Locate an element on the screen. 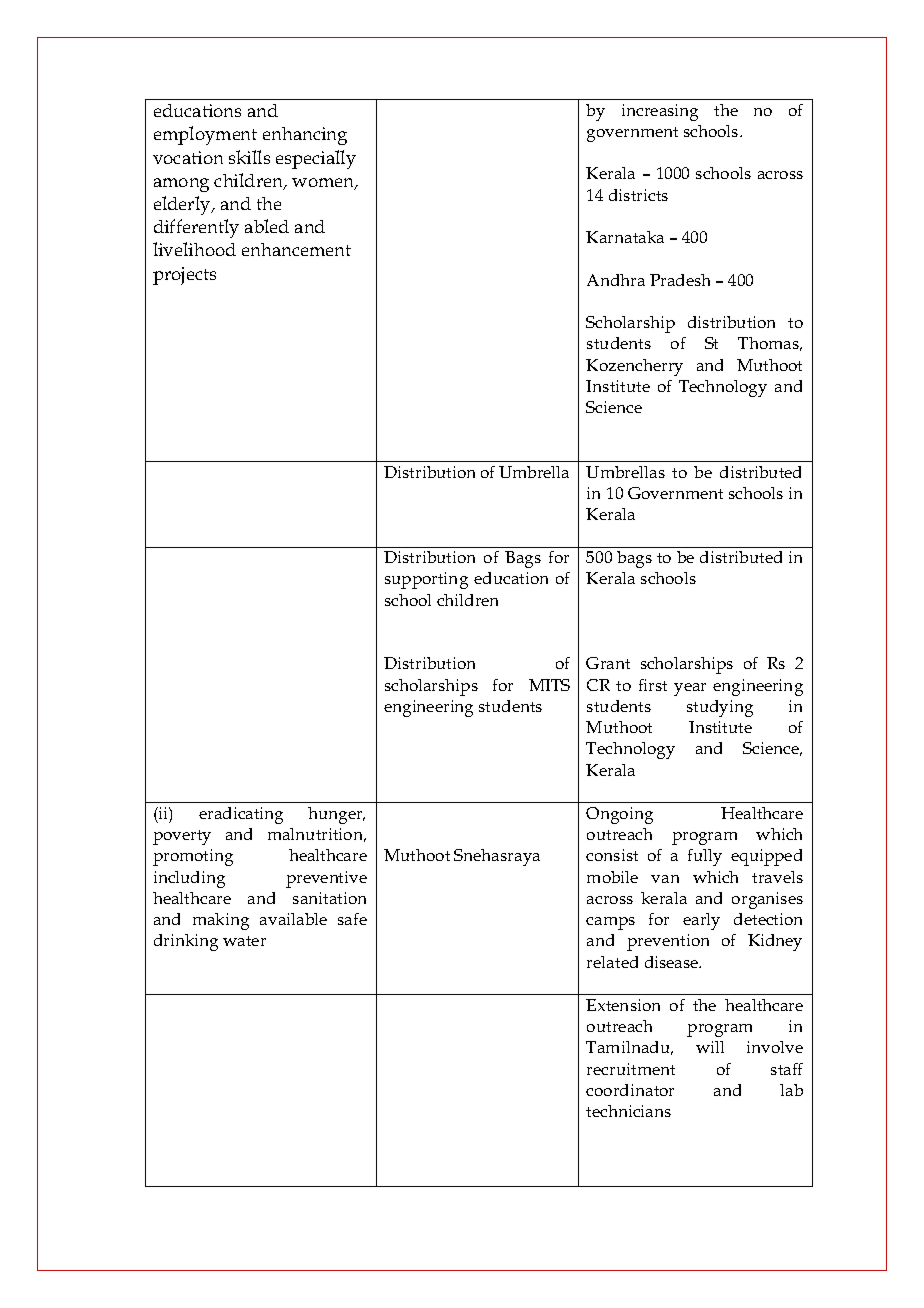  districts is located at coordinates (638, 195).
